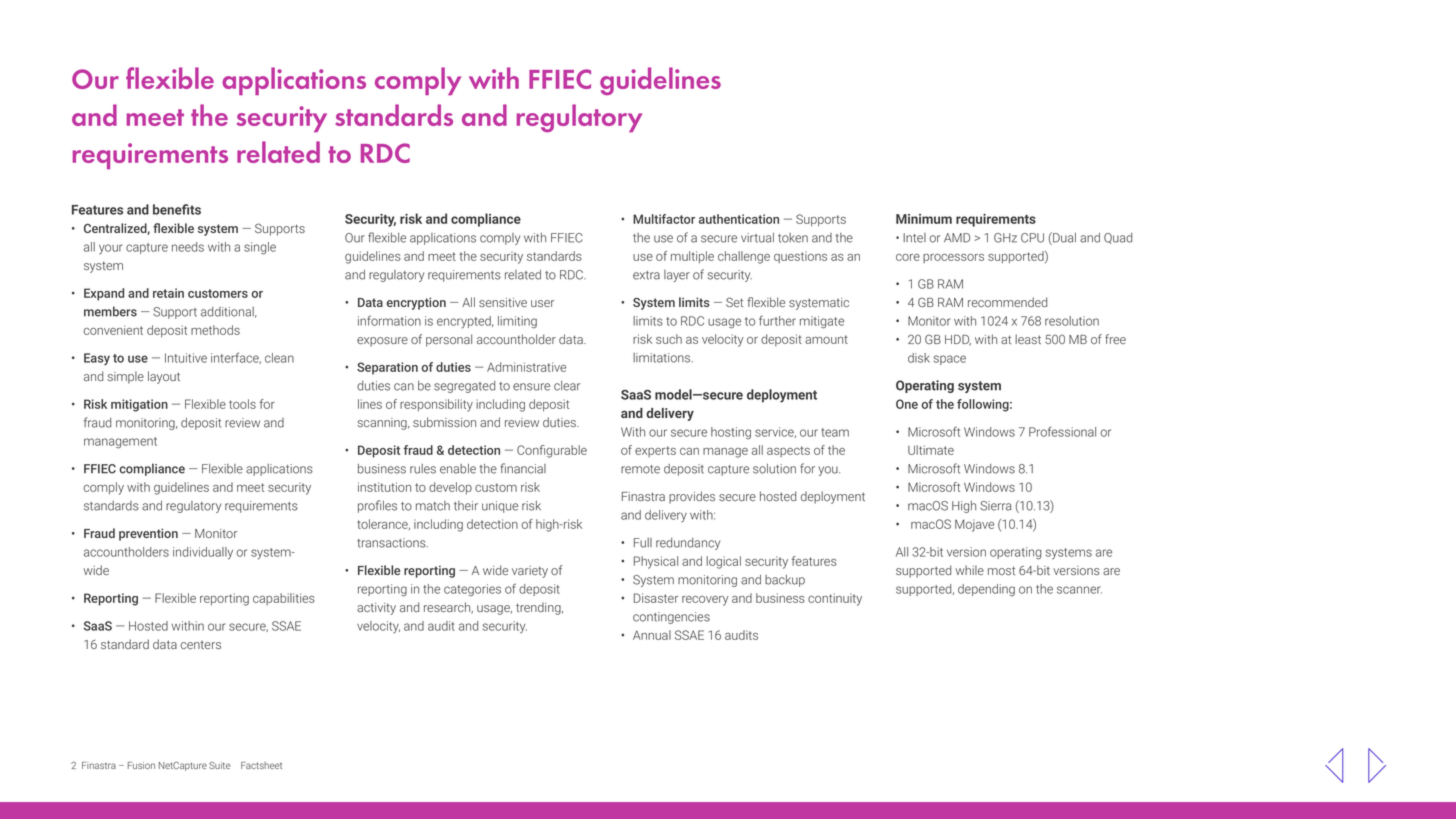 This page has height=819, width=1456. I want to click on One, so click(907, 404).
